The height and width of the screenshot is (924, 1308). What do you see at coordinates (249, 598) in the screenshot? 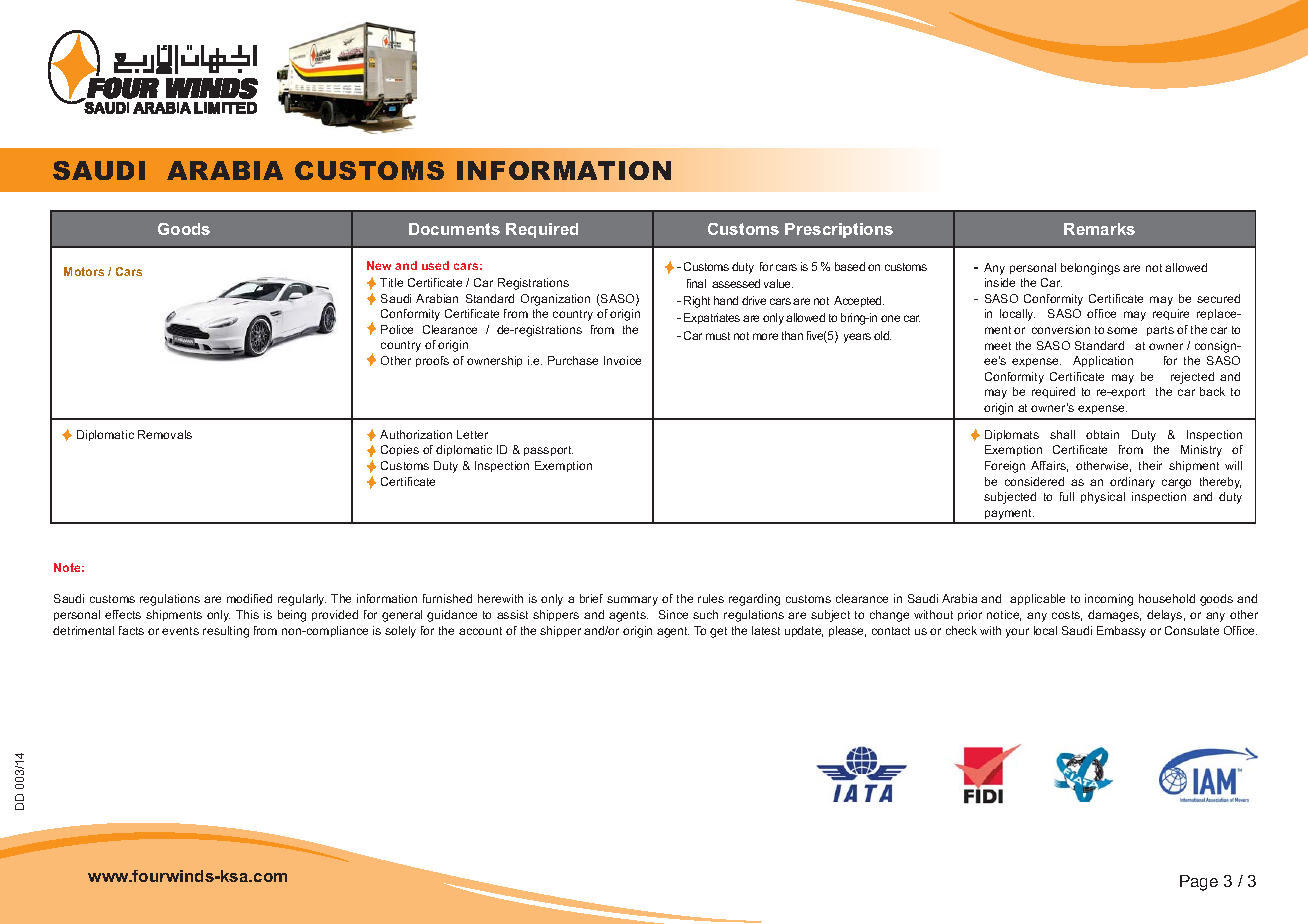
I see `modified` at bounding box center [249, 598].
